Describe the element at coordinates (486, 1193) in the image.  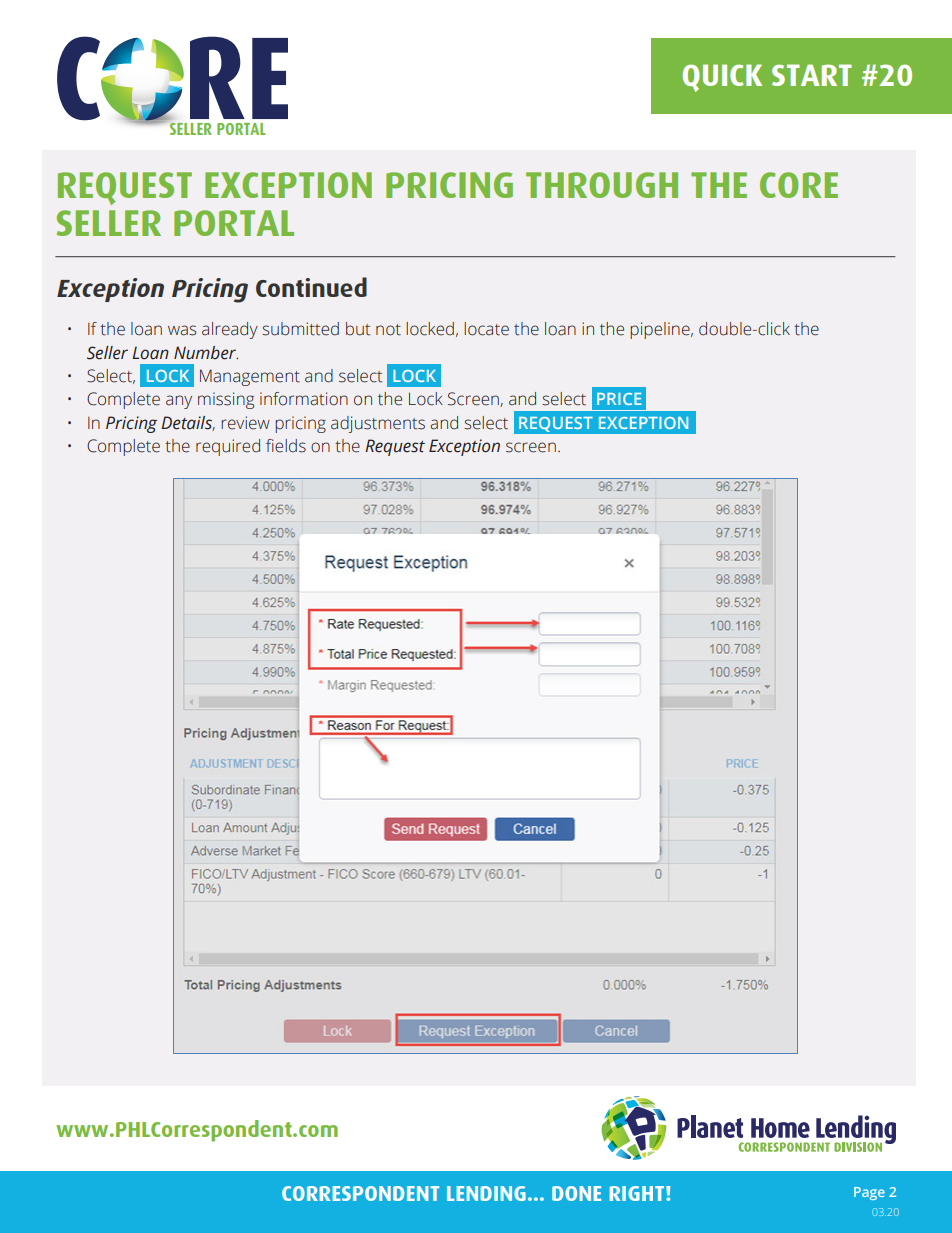
I see `LENDING` at that location.
